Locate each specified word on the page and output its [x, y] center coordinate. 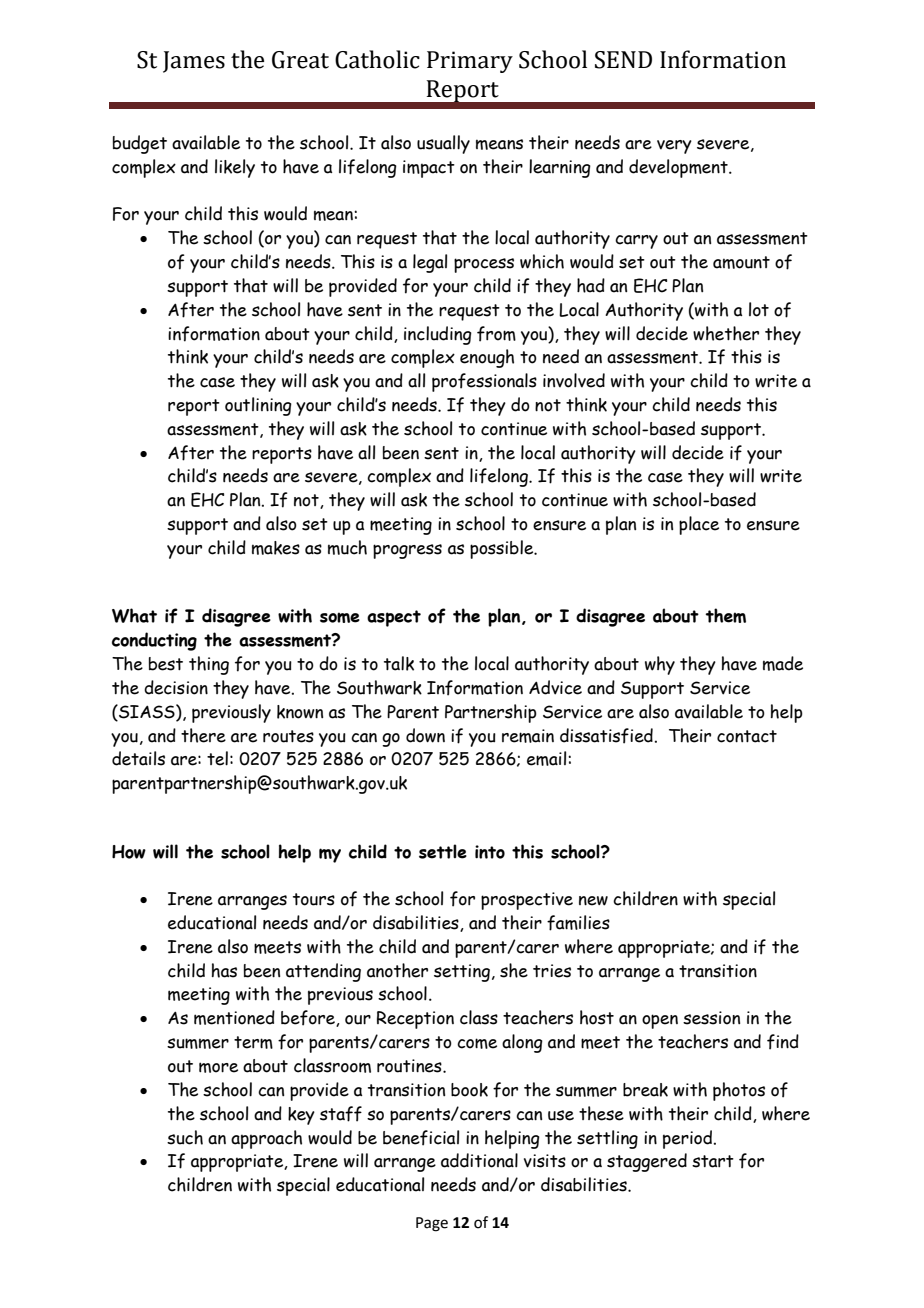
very [674, 147]
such [185, 1137]
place [699, 525]
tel [217, 758]
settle [443, 851]
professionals [484, 382]
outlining [258, 406]
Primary [470, 62]
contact [747, 736]
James [194, 62]
